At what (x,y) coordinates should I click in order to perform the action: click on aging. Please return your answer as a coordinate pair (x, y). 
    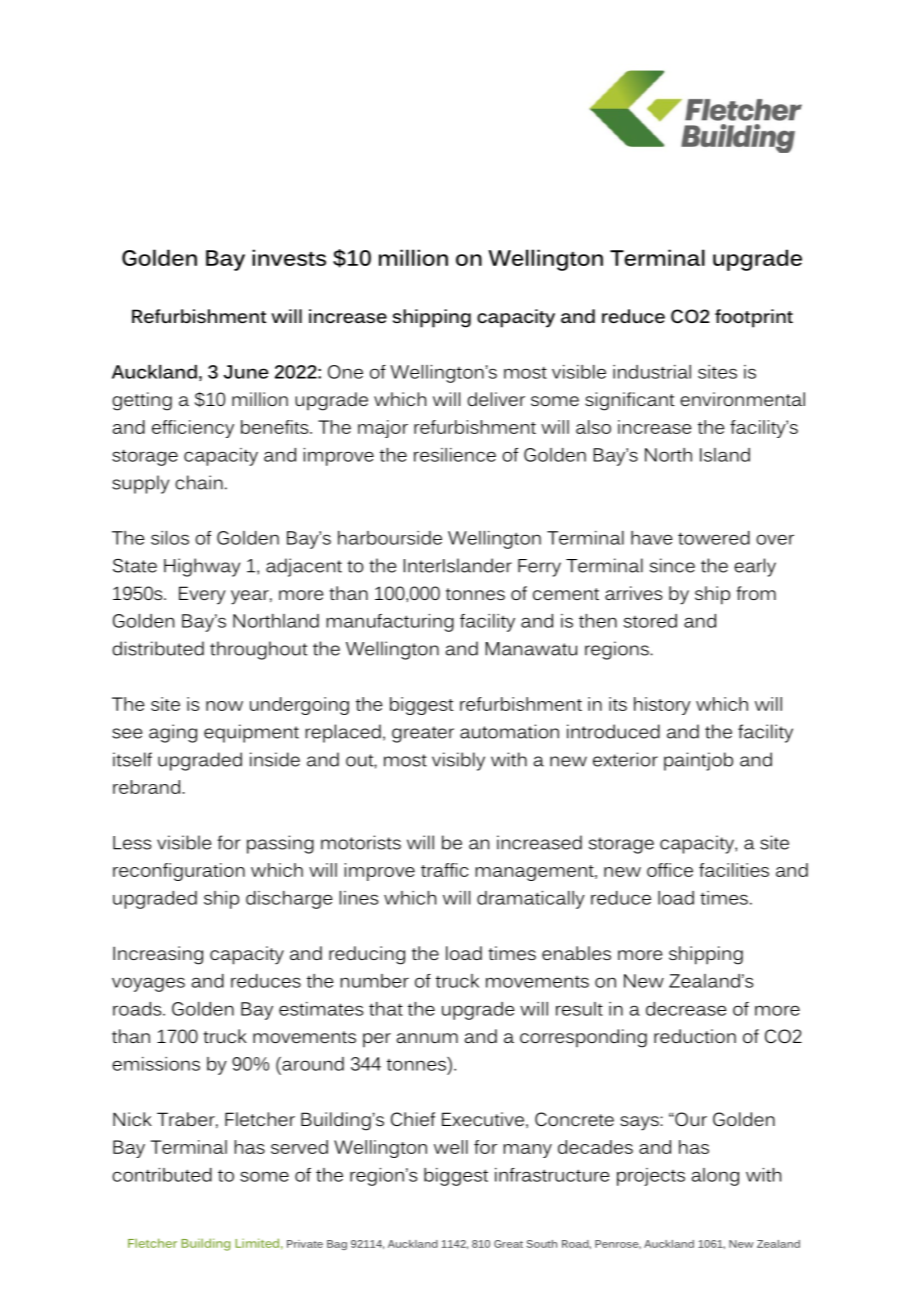
    Looking at the image, I should click on (173, 733).
